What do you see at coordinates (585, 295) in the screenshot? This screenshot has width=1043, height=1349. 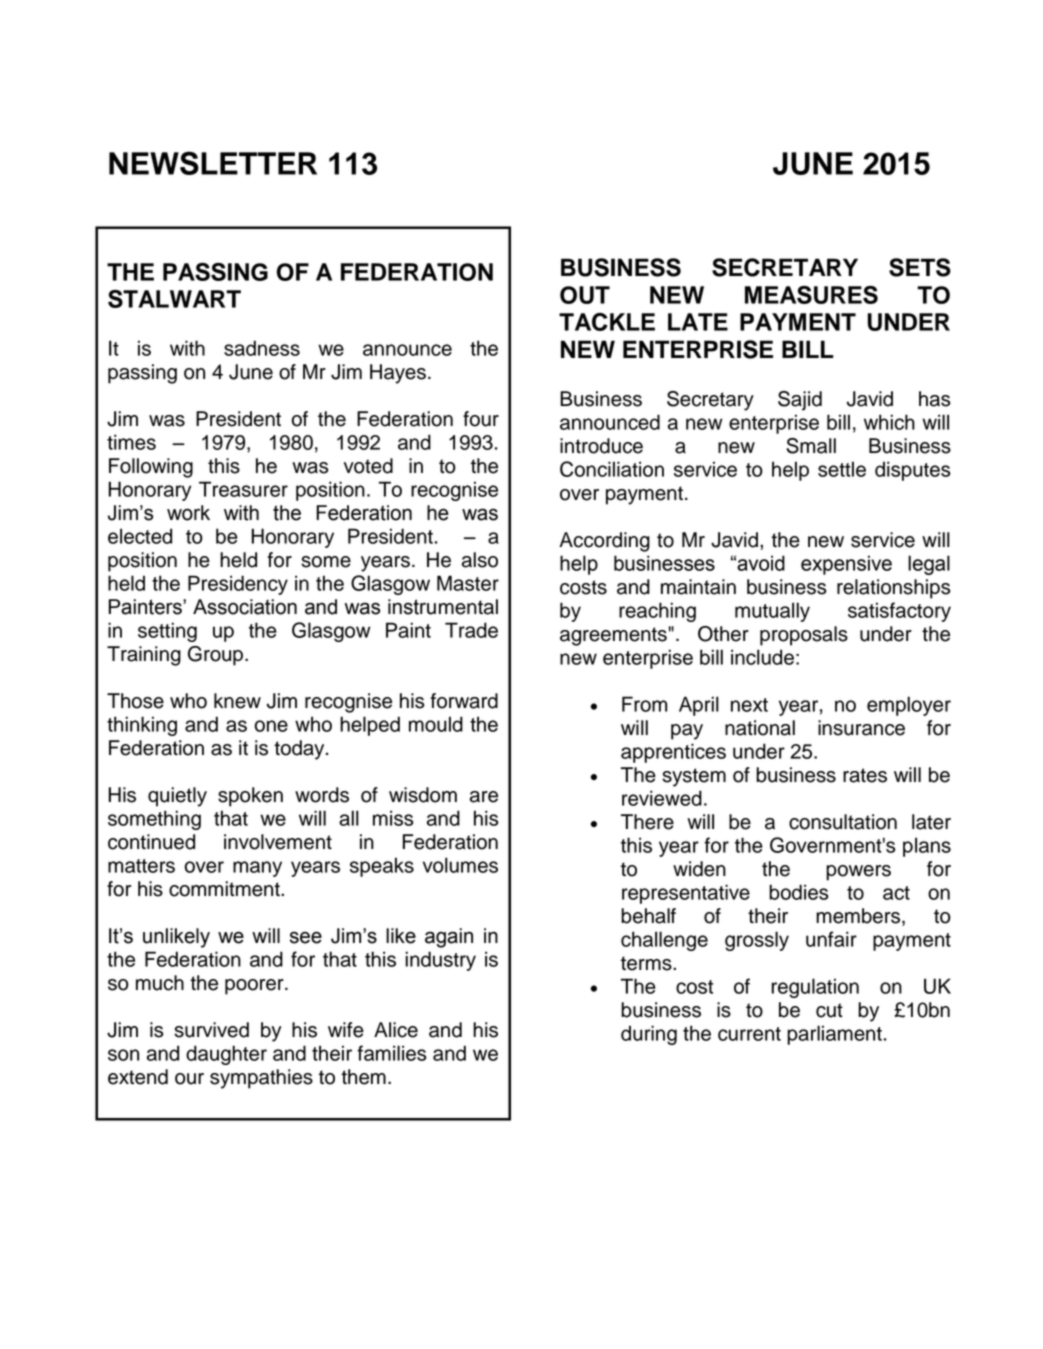 I see `OUT` at bounding box center [585, 295].
